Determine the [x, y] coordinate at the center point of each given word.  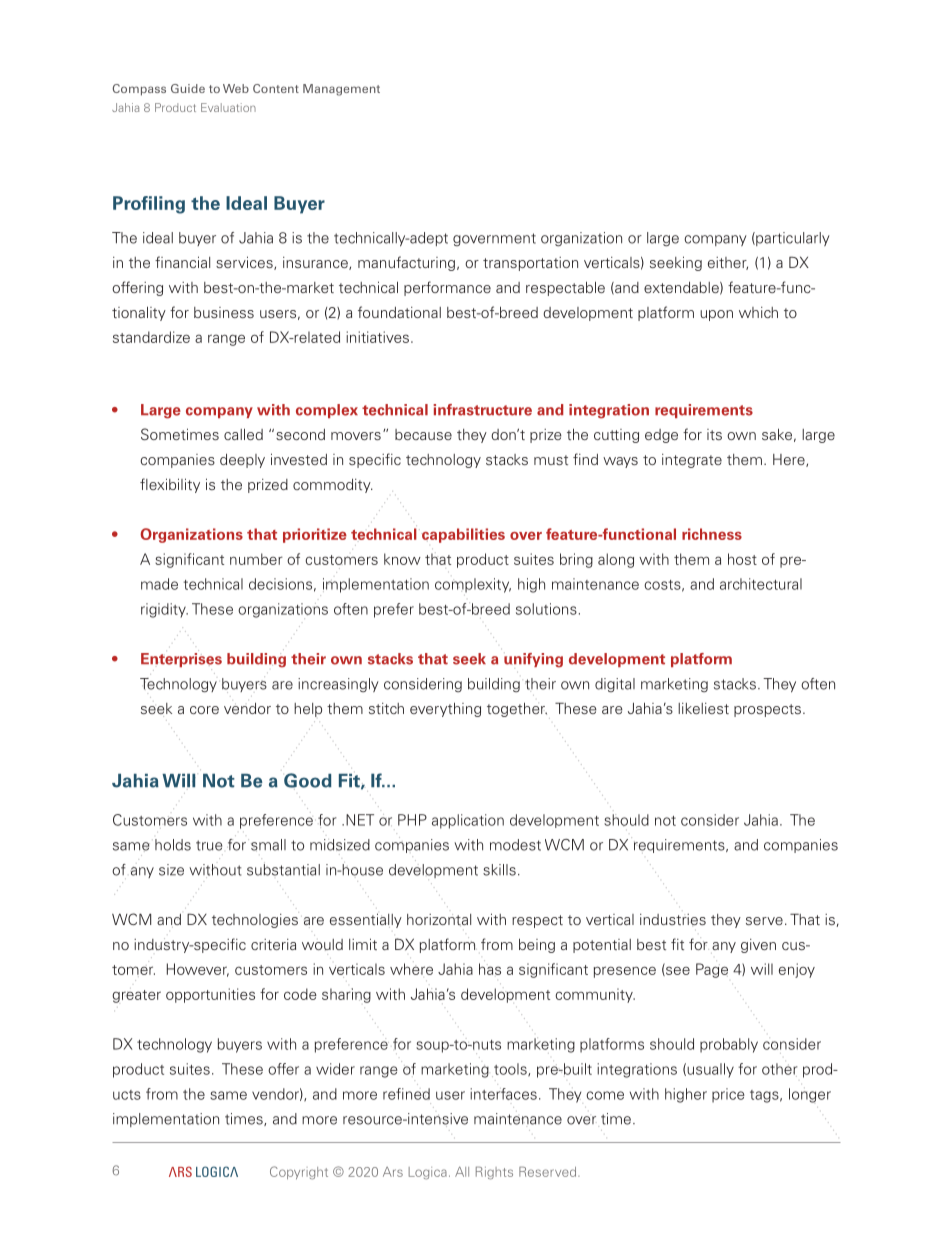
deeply [242, 461]
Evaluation [228, 107]
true [209, 845]
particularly [792, 239]
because [423, 434]
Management [341, 90]
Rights [494, 1173]
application [468, 821]
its [714, 434]
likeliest [703, 708]
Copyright [299, 1173]
